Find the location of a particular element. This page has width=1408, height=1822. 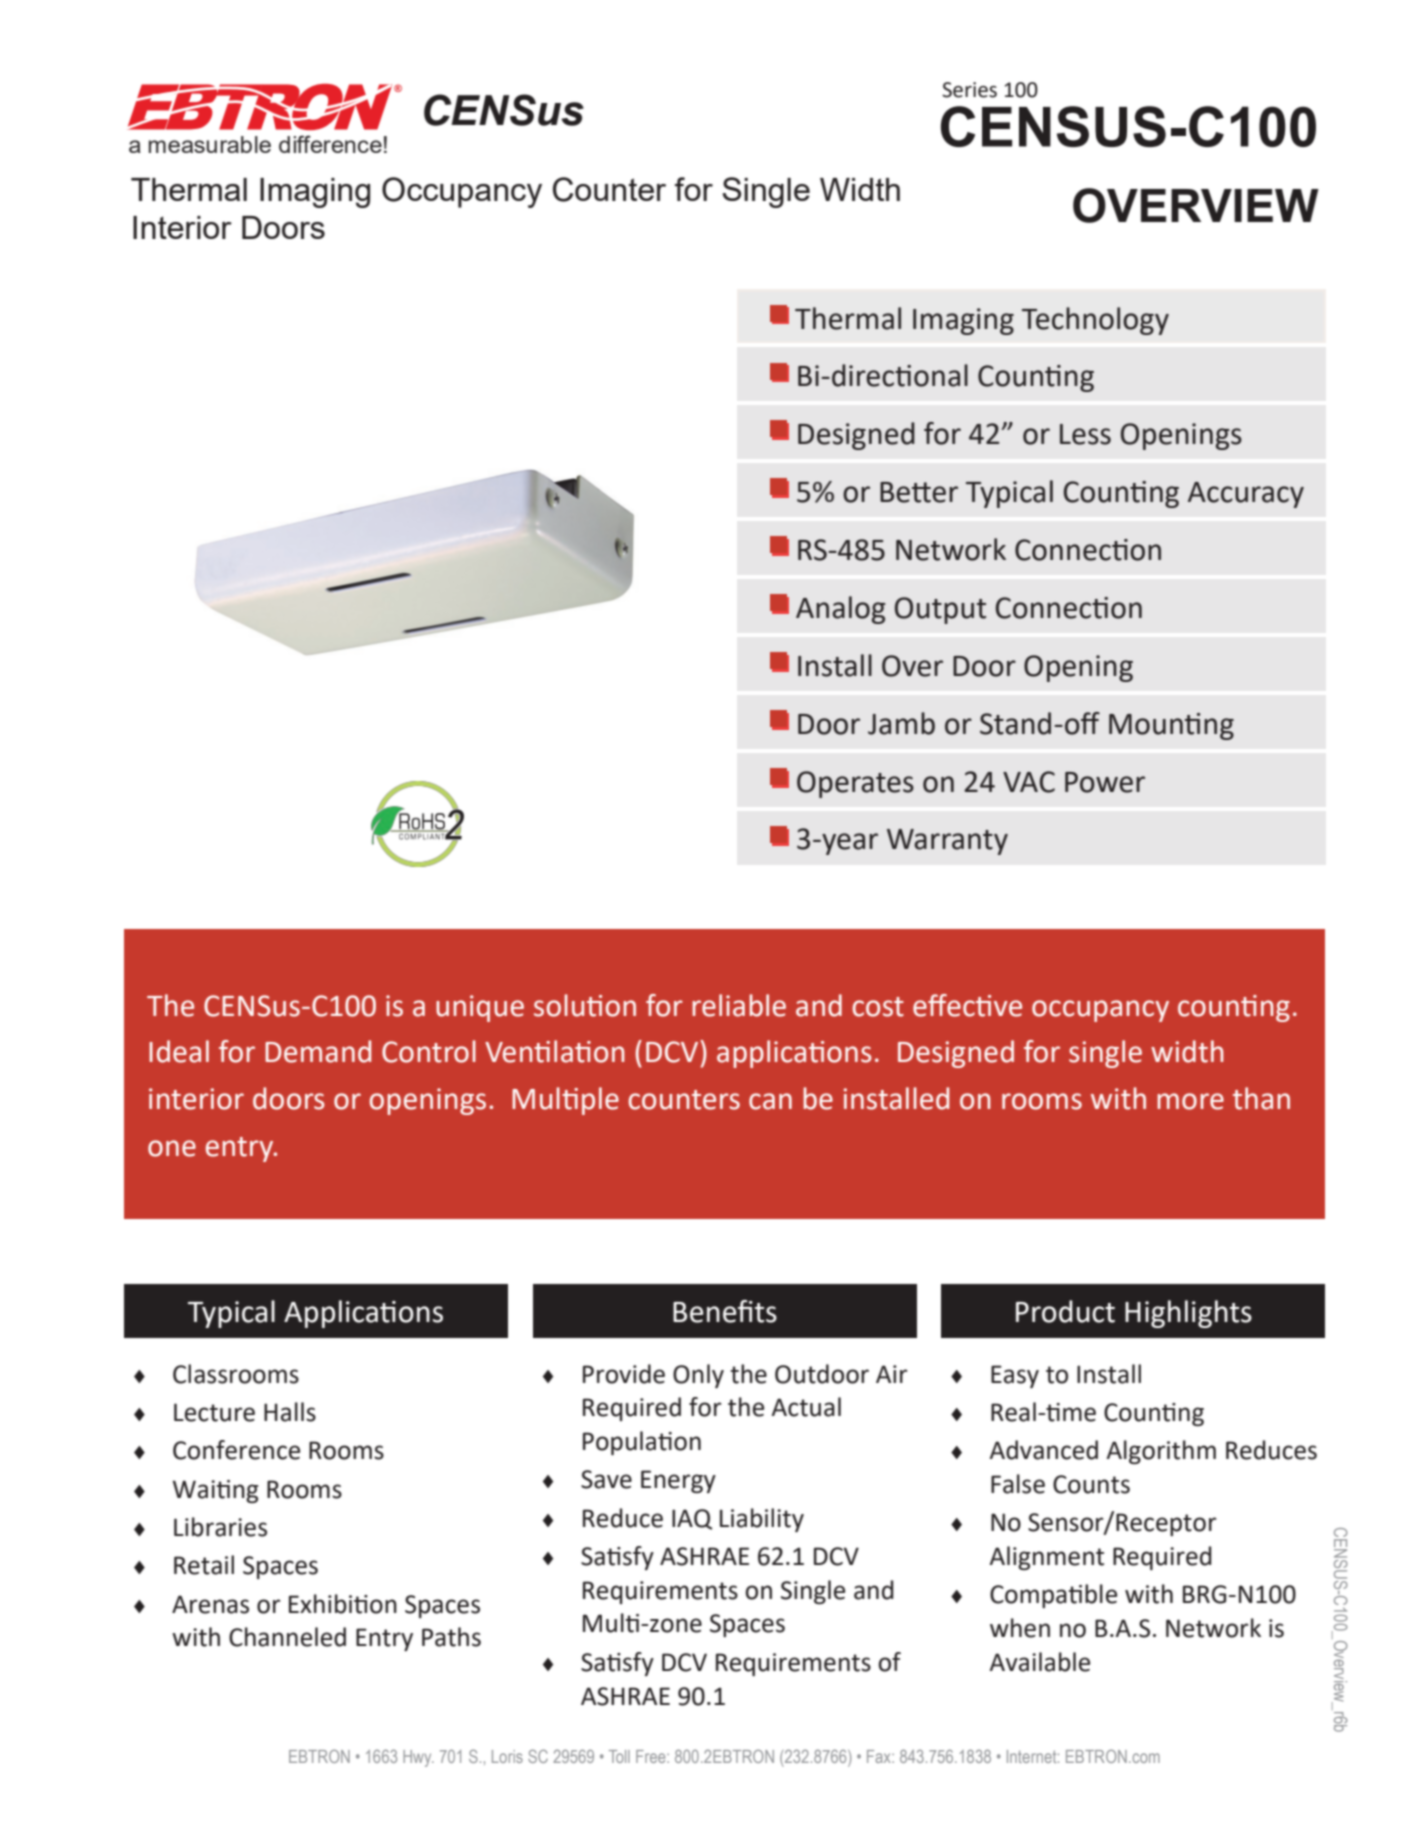

Channeled is located at coordinates (287, 1637).
